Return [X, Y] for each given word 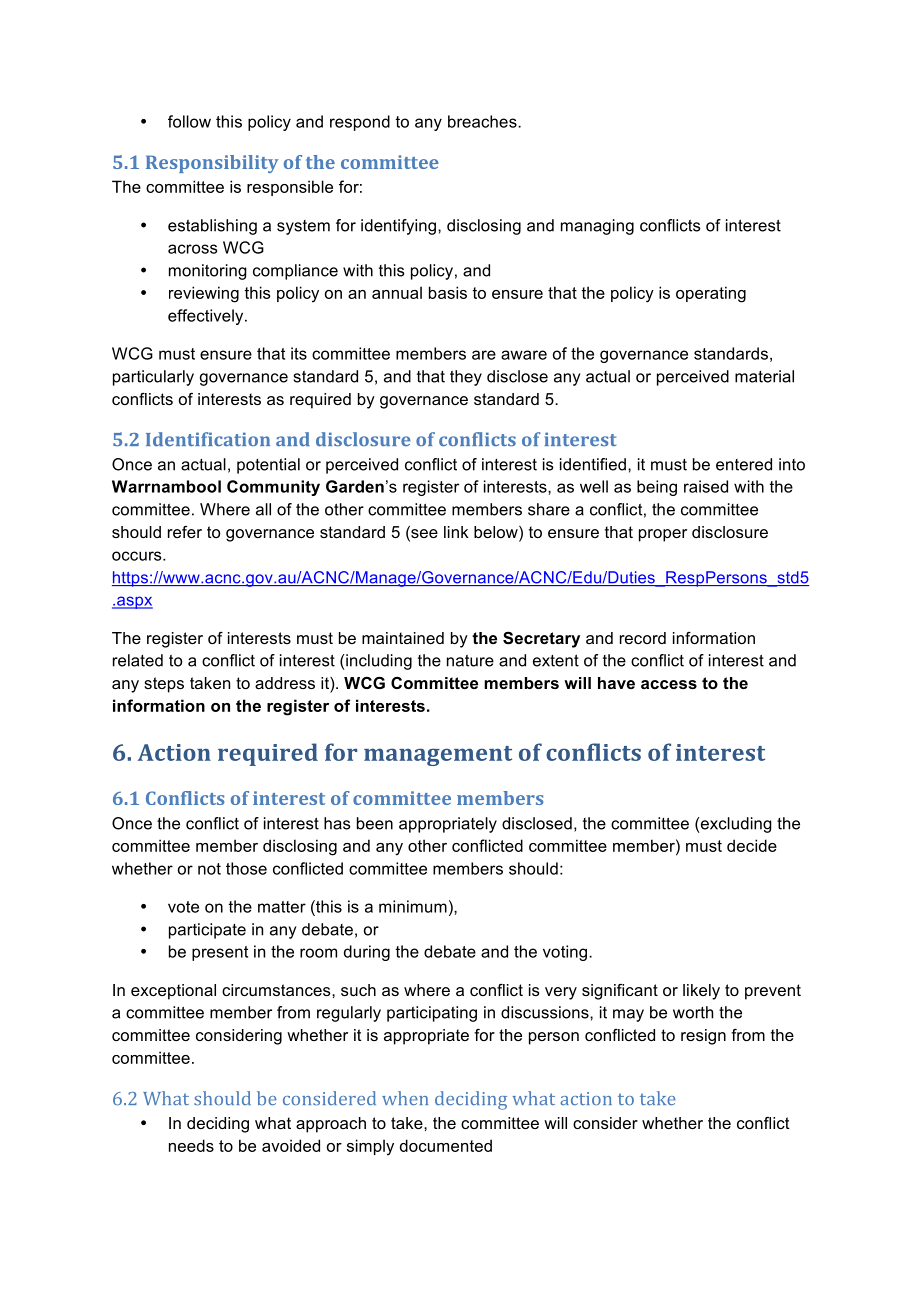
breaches [483, 121]
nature [470, 661]
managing [597, 227]
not [209, 869]
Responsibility [212, 164]
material [764, 376]
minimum [413, 906]
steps [164, 685]
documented [446, 1145]
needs [191, 1145]
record [643, 638]
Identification [208, 439]
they [466, 378]
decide [752, 845]
